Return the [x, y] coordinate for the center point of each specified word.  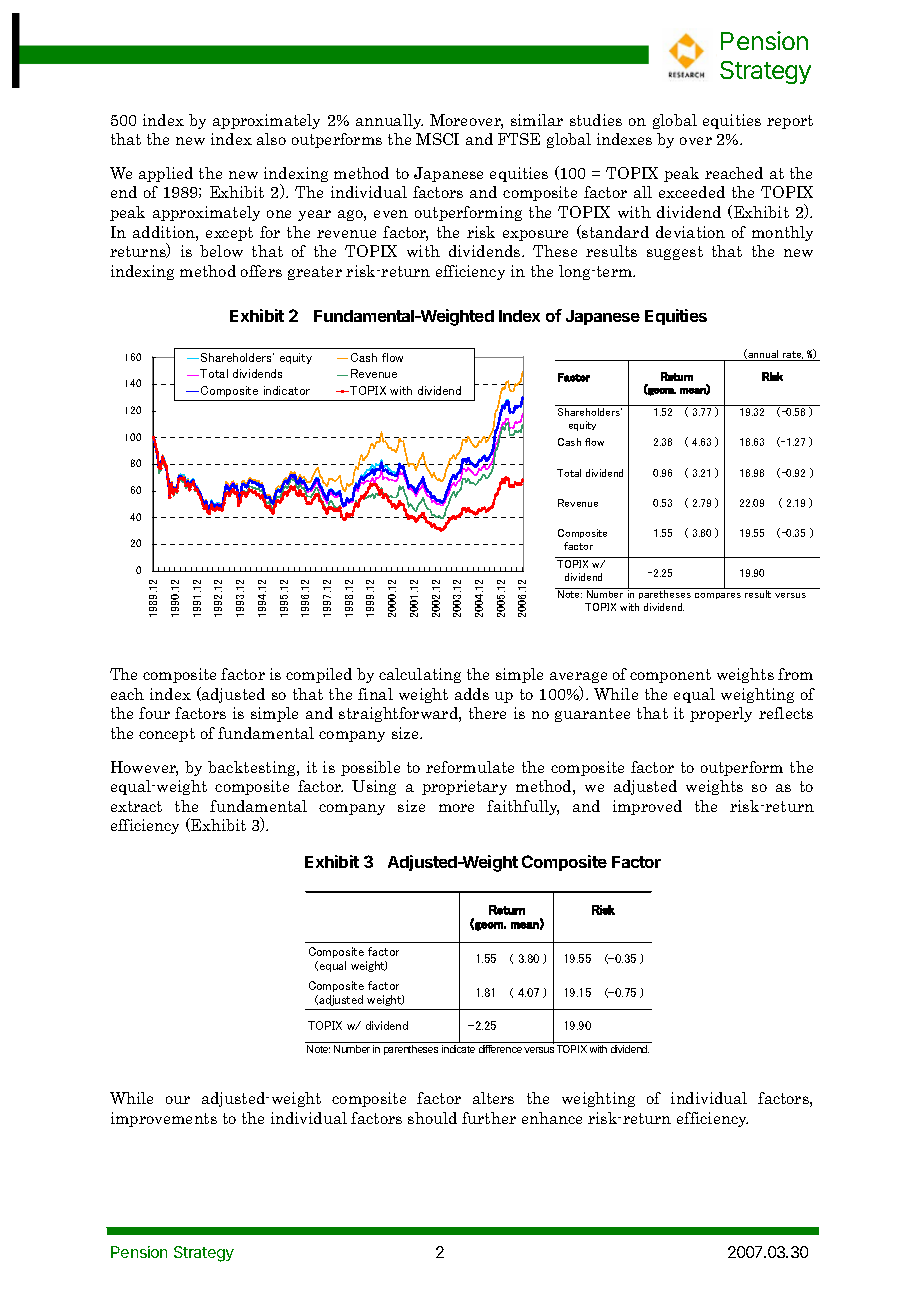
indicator [287, 390]
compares [718, 596]
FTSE [519, 139]
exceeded [692, 192]
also [271, 139]
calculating [420, 675]
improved [647, 807]
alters [493, 1098]
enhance [552, 1118]
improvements [164, 1119]
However [144, 768]
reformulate [470, 767]
